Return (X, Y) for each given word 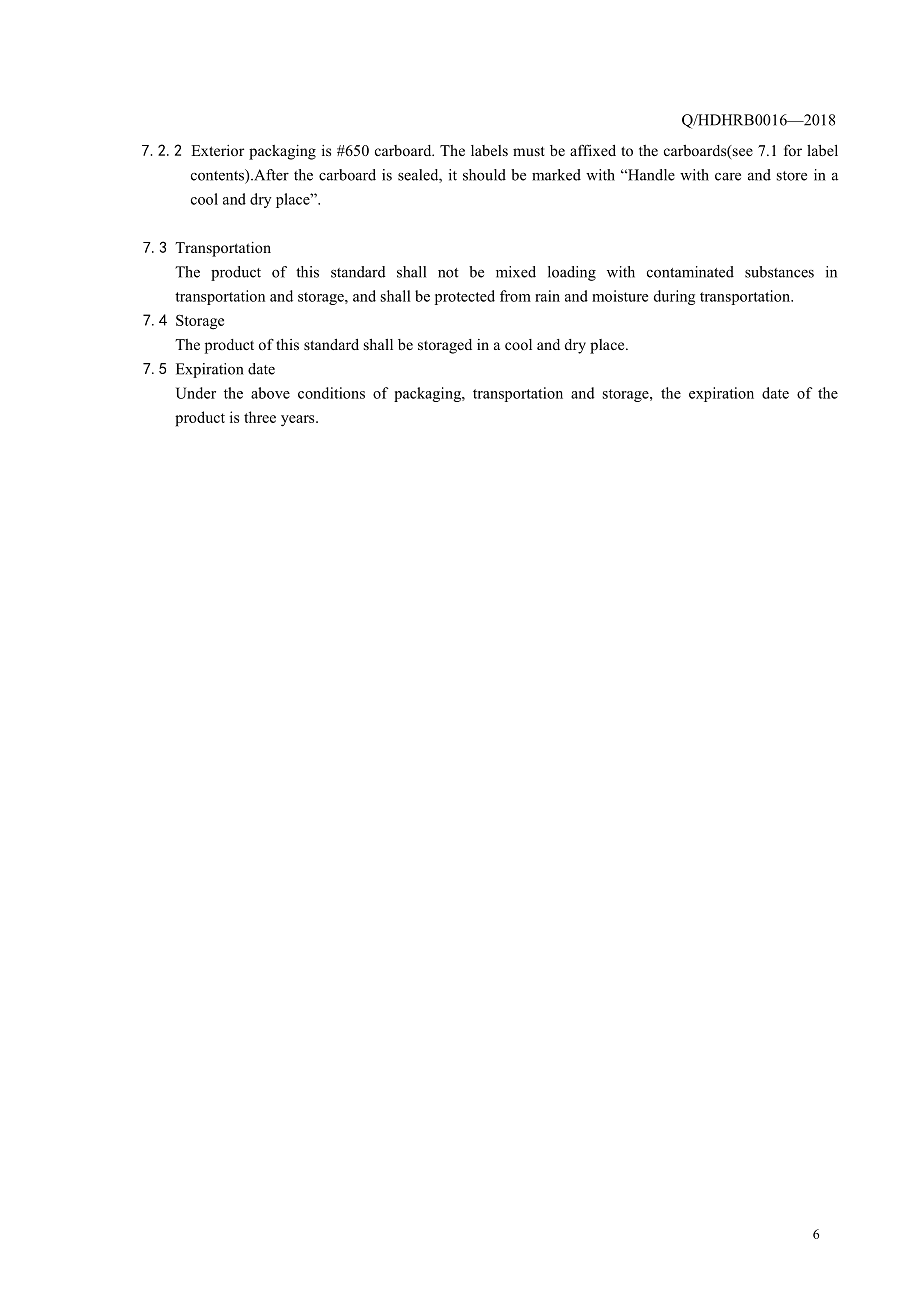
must (529, 151)
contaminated (690, 272)
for (793, 150)
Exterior (217, 150)
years (299, 420)
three (260, 417)
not (448, 273)
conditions (331, 393)
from (515, 296)
